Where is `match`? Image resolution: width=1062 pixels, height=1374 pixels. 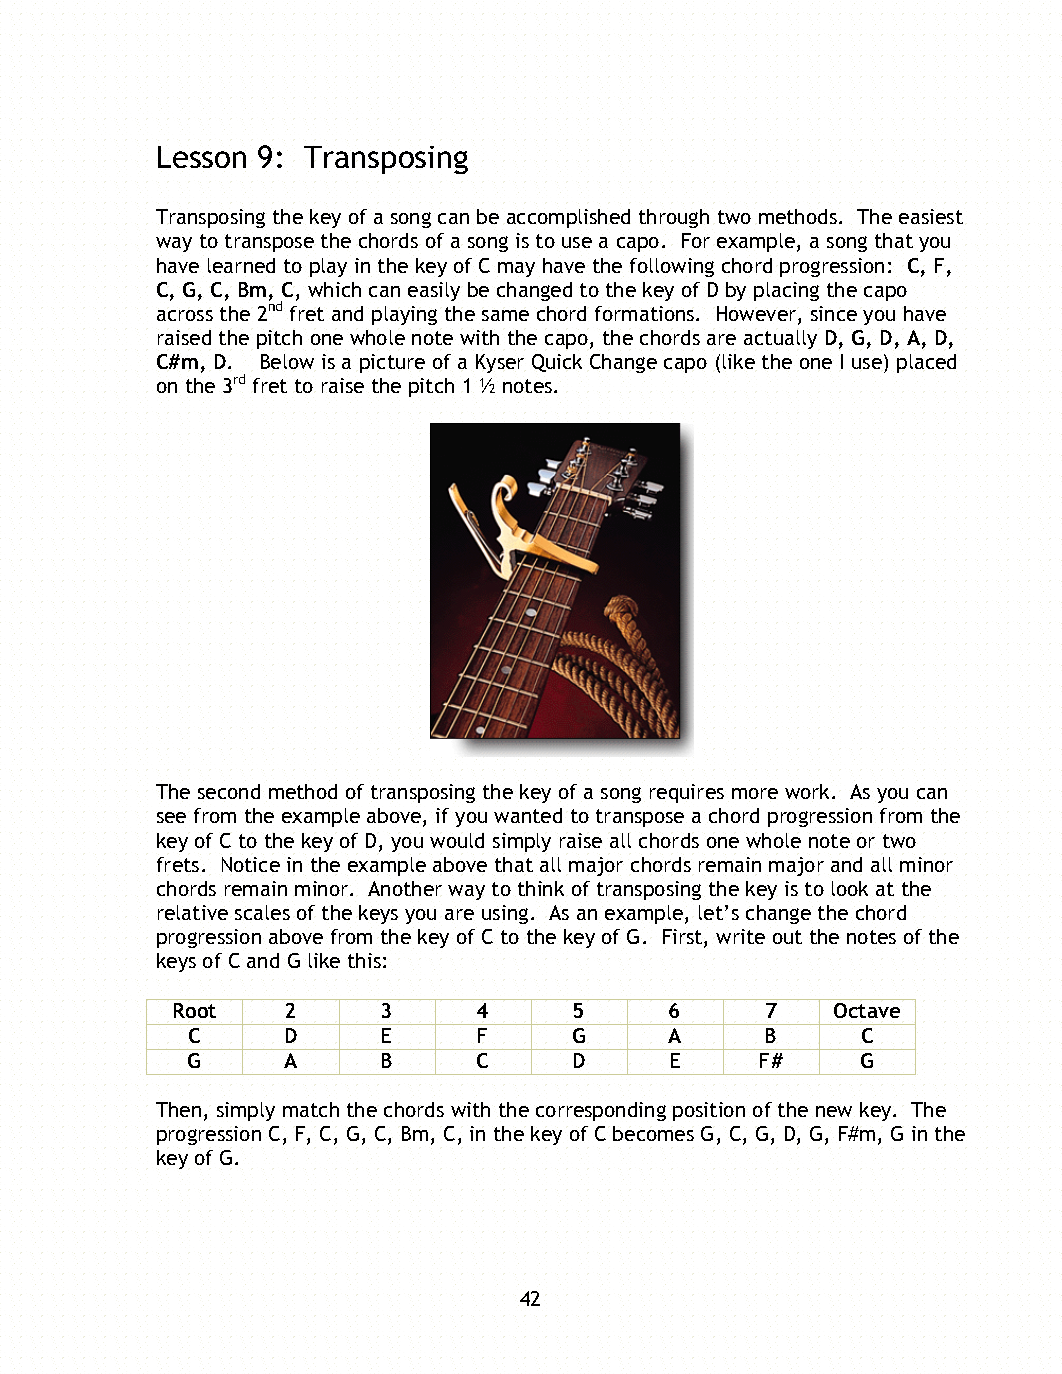 match is located at coordinates (311, 1109).
